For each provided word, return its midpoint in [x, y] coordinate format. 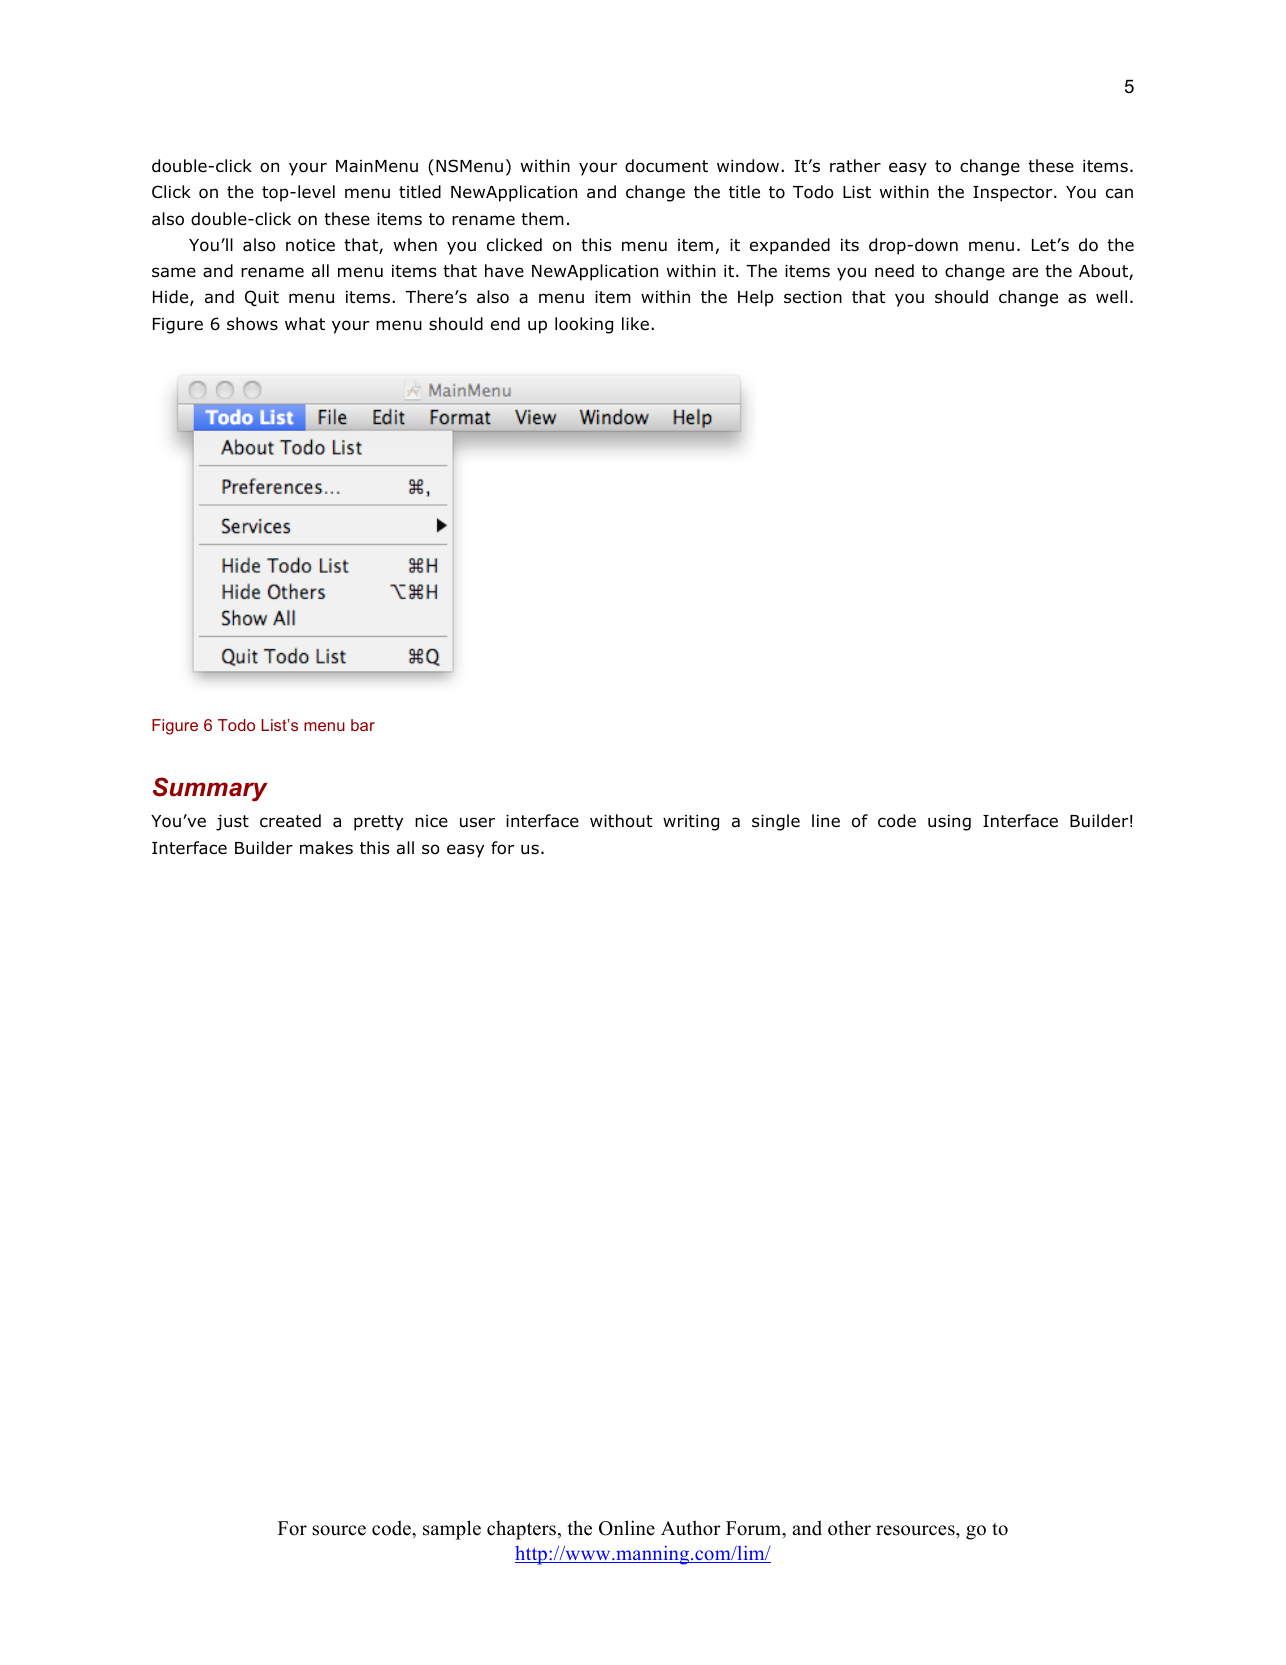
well [1111, 296]
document [666, 166]
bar [363, 725]
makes [326, 848]
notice [310, 245]
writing [691, 823]
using [949, 823]
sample [452, 1530]
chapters [523, 1530]
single [776, 822]
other [849, 1528]
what [305, 324]
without [621, 821]
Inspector [1014, 194]
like [635, 323]
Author [691, 1528]
